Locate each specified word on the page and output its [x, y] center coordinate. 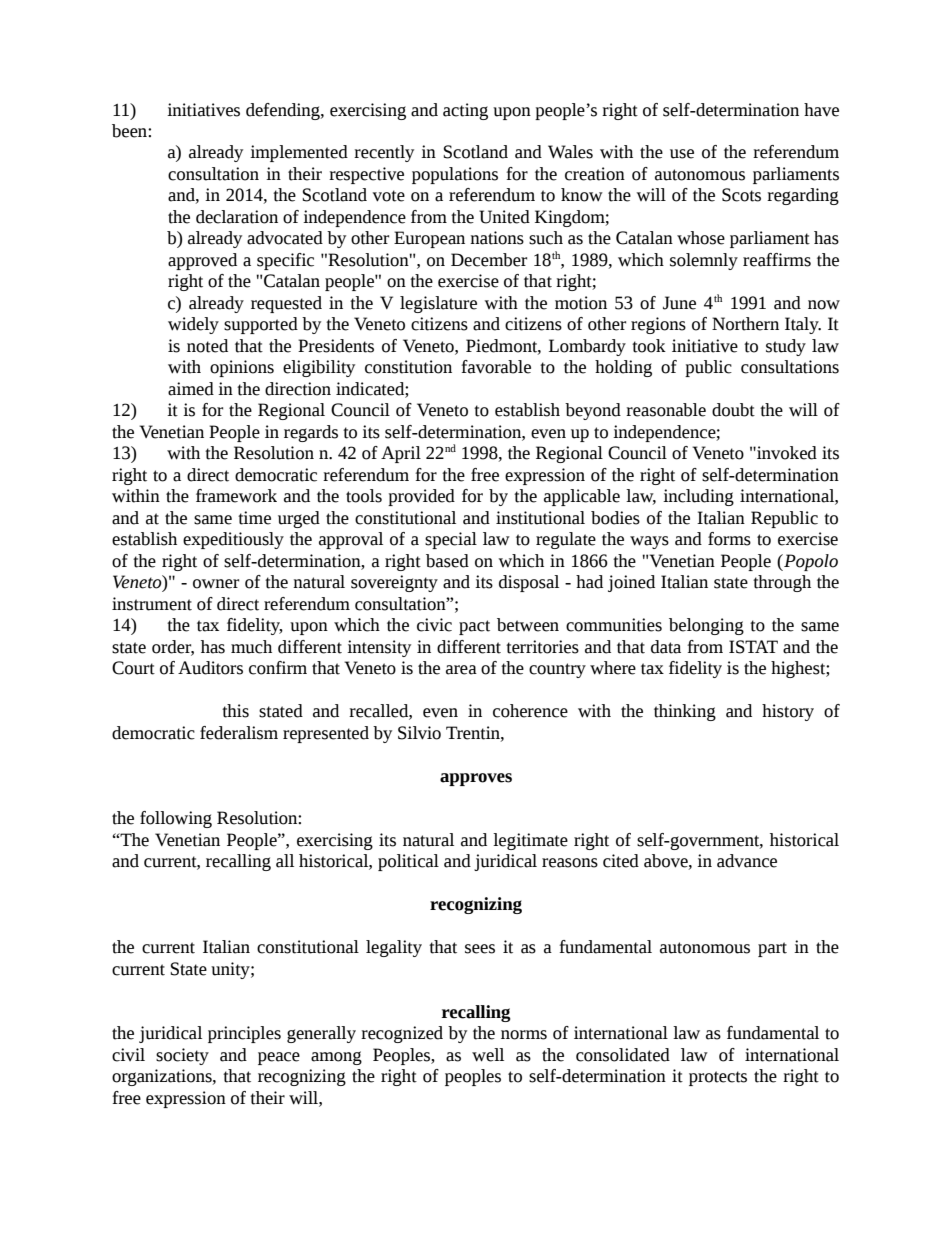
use [682, 154]
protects [718, 1078]
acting [465, 111]
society [182, 1056]
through [782, 583]
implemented [299, 153]
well [488, 1055]
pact [474, 627]
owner [216, 584]
